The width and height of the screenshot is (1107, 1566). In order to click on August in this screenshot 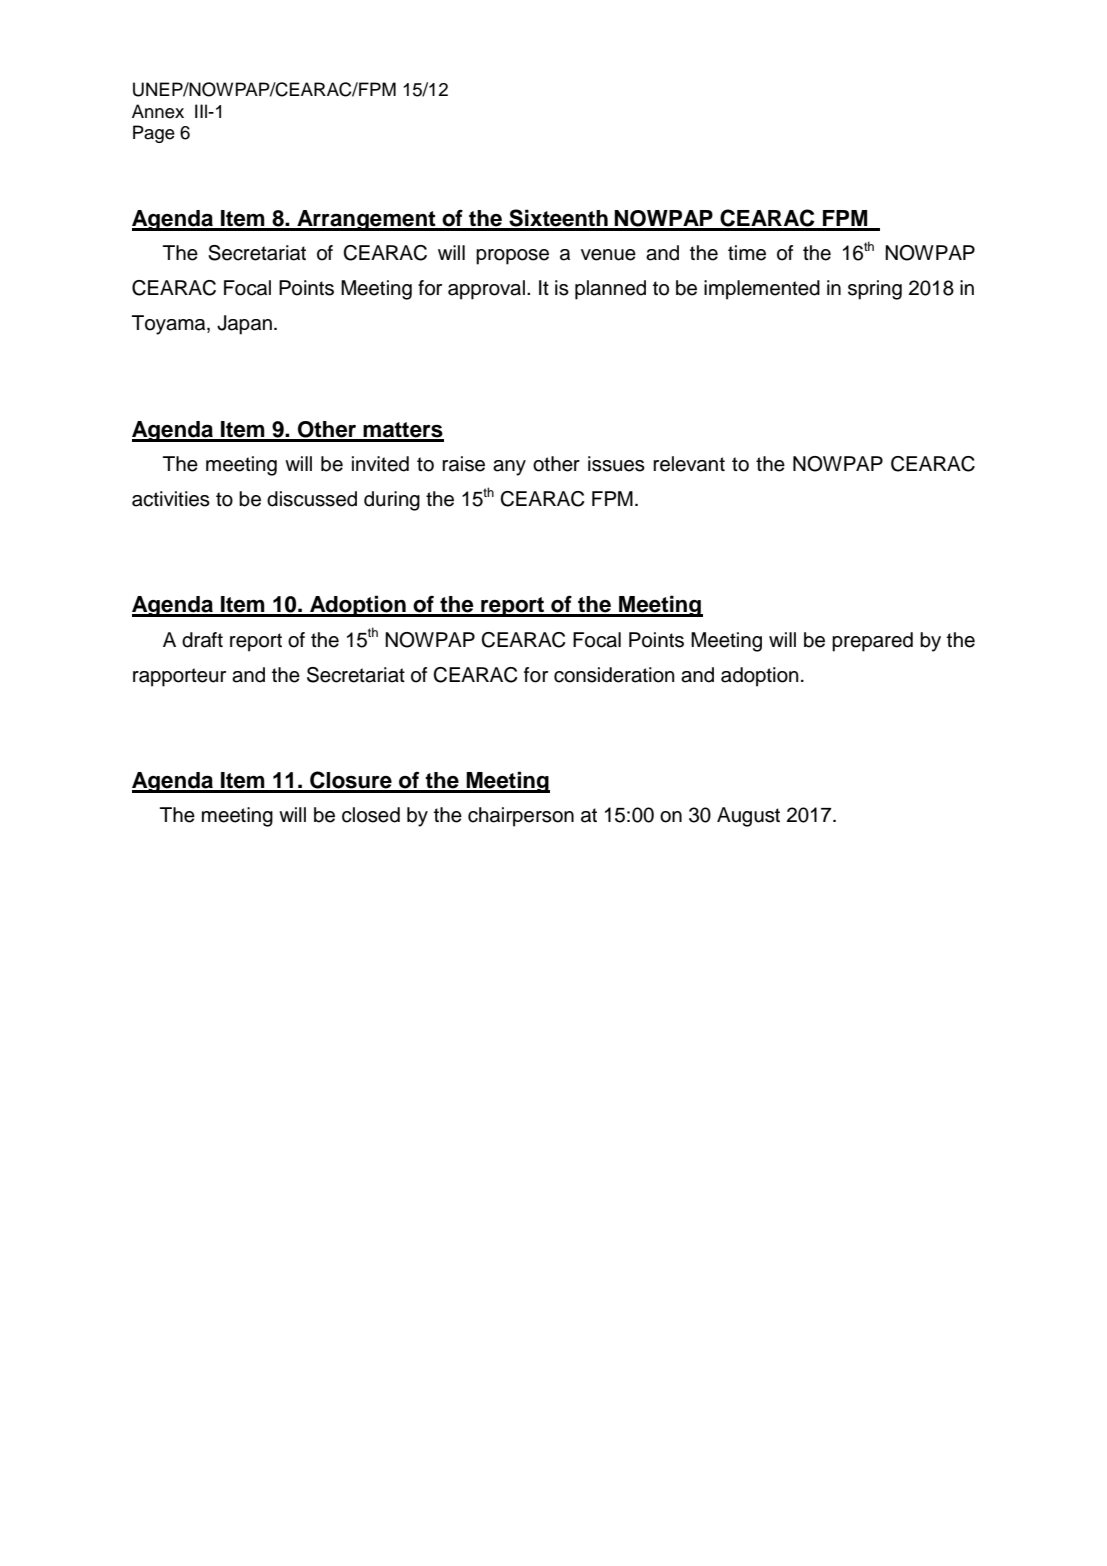, I will do `click(748, 817)`.
